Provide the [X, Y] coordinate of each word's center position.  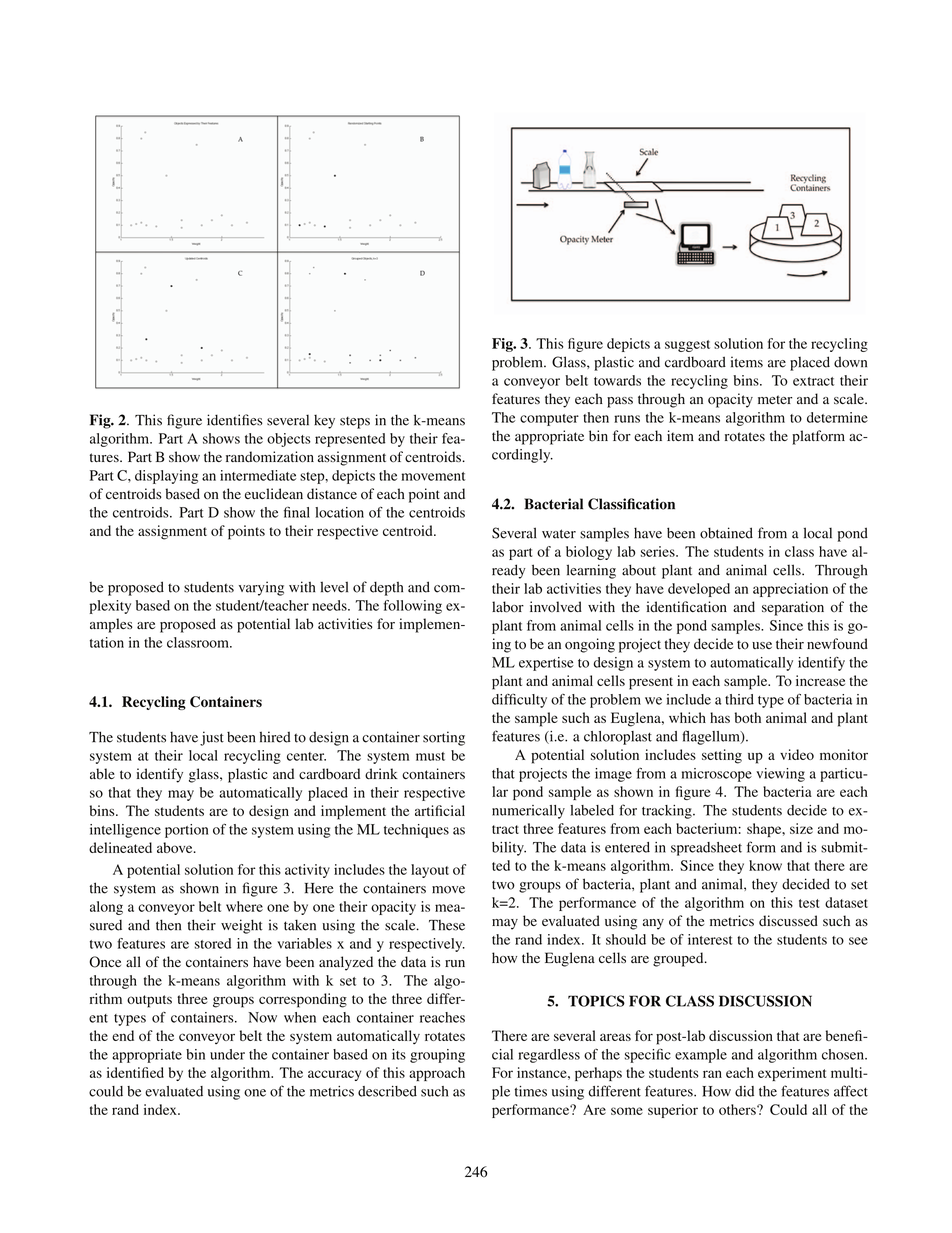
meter [775, 399]
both [748, 717]
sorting [444, 738]
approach [437, 1074]
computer [549, 420]
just [212, 738]
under [227, 1054]
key [324, 422]
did [744, 1091]
